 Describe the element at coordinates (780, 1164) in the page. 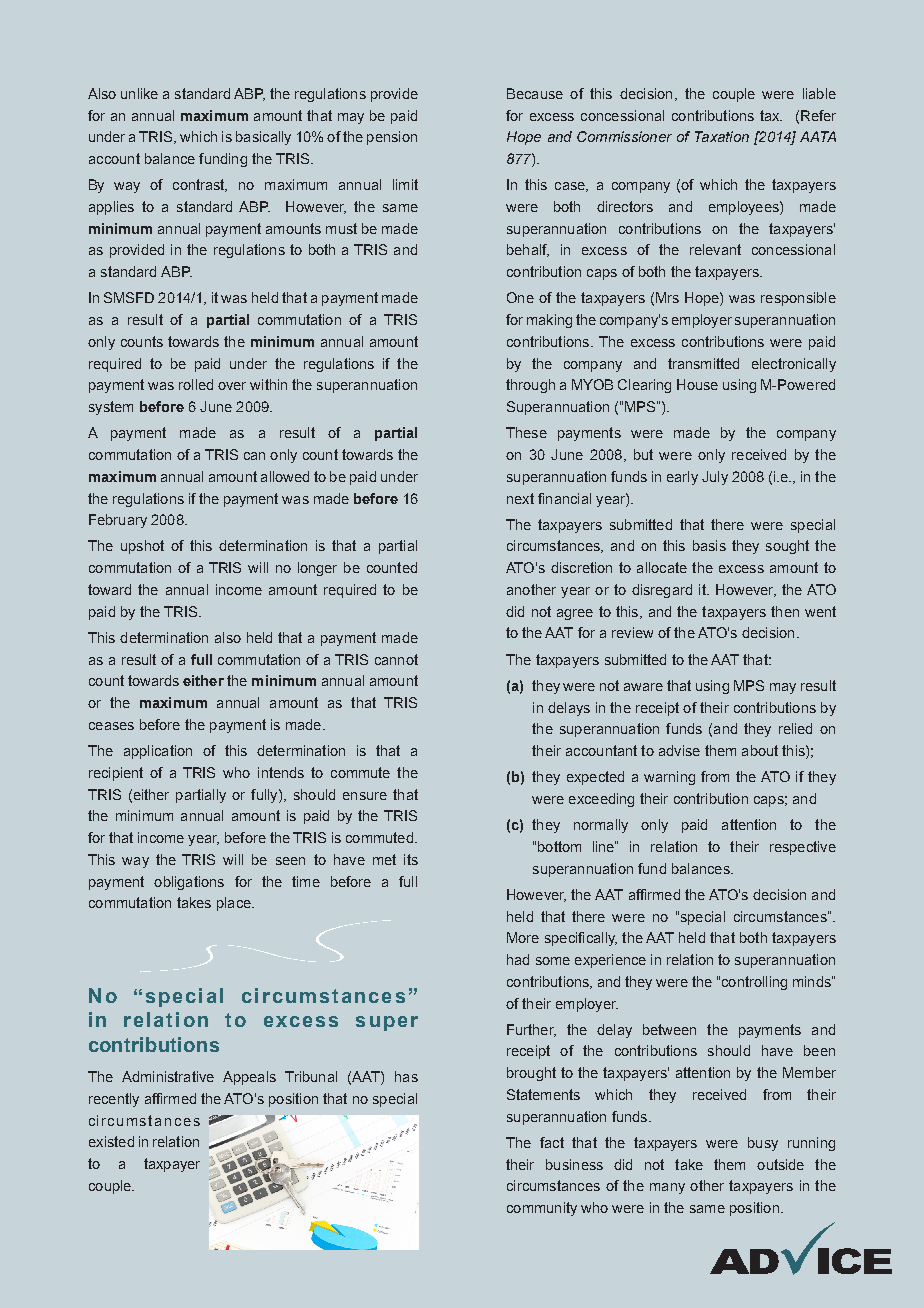

I see `outside` at that location.
